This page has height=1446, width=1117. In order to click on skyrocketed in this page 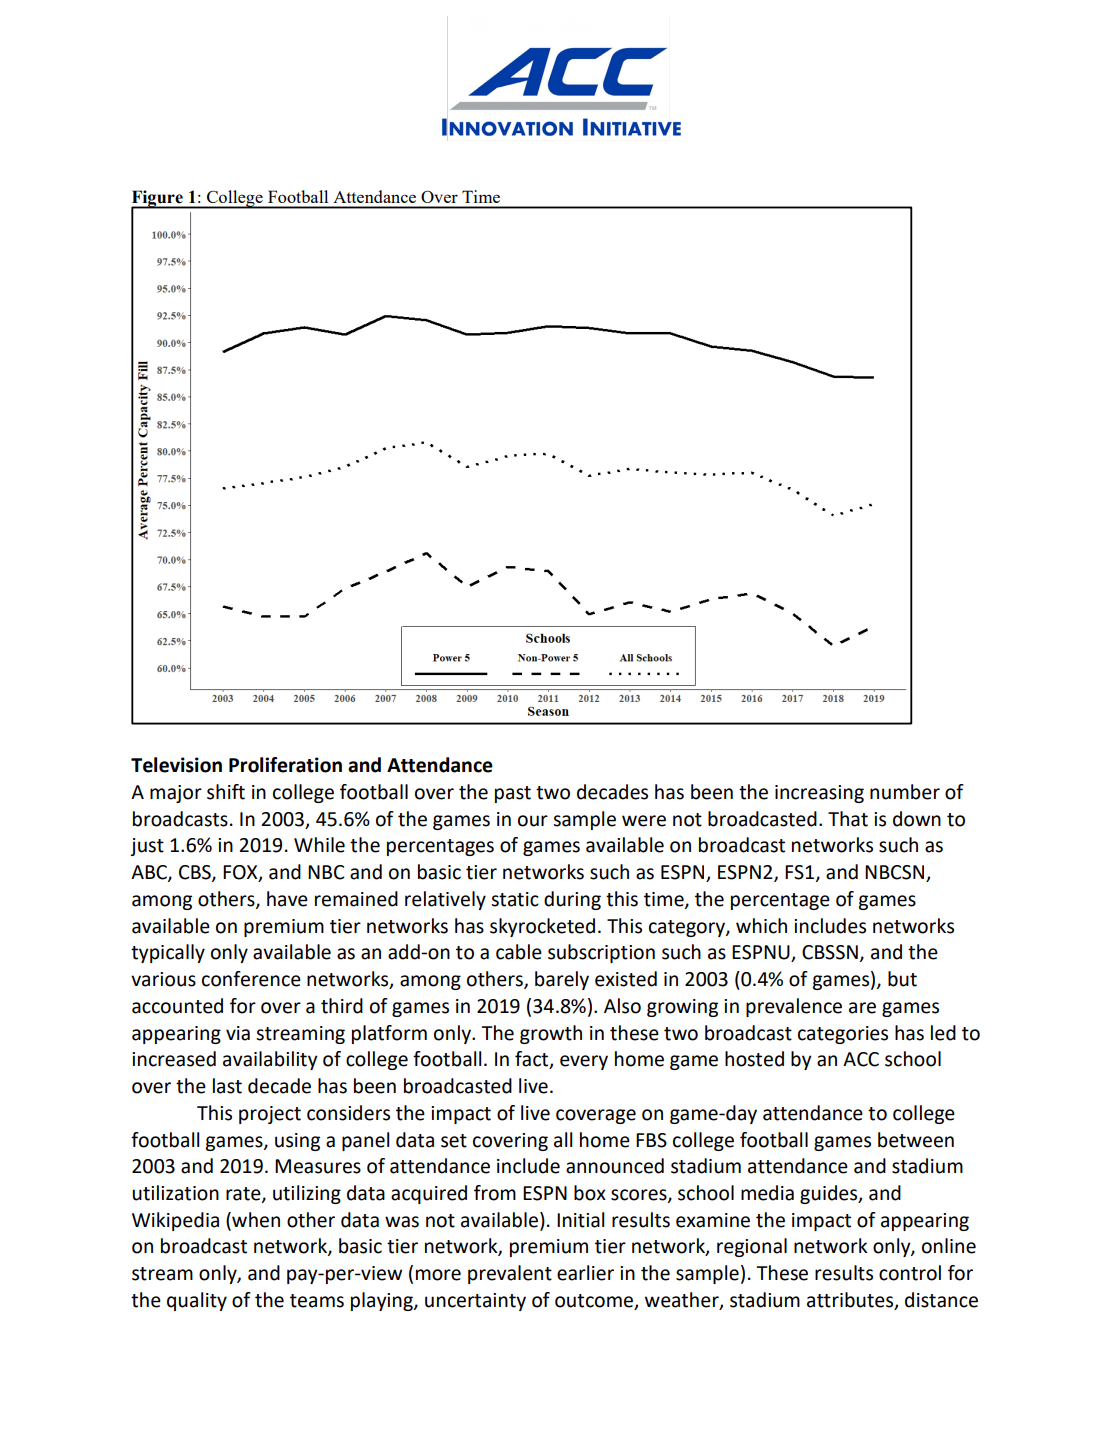, I will do `click(542, 927)`.
